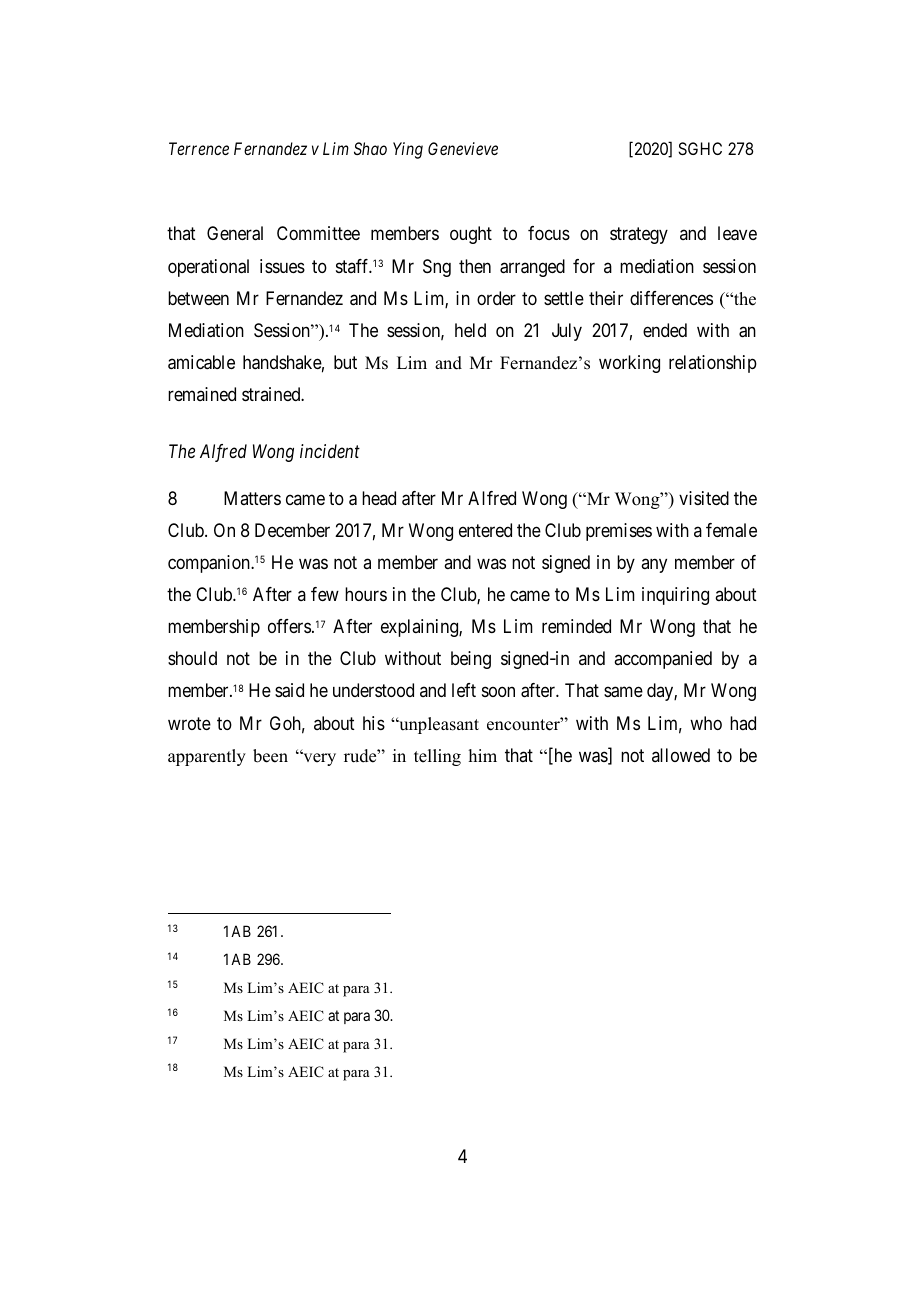 This image has height=1307, width=924. What do you see at coordinates (463, 148) in the image?
I see `Genevieve` at bounding box center [463, 148].
